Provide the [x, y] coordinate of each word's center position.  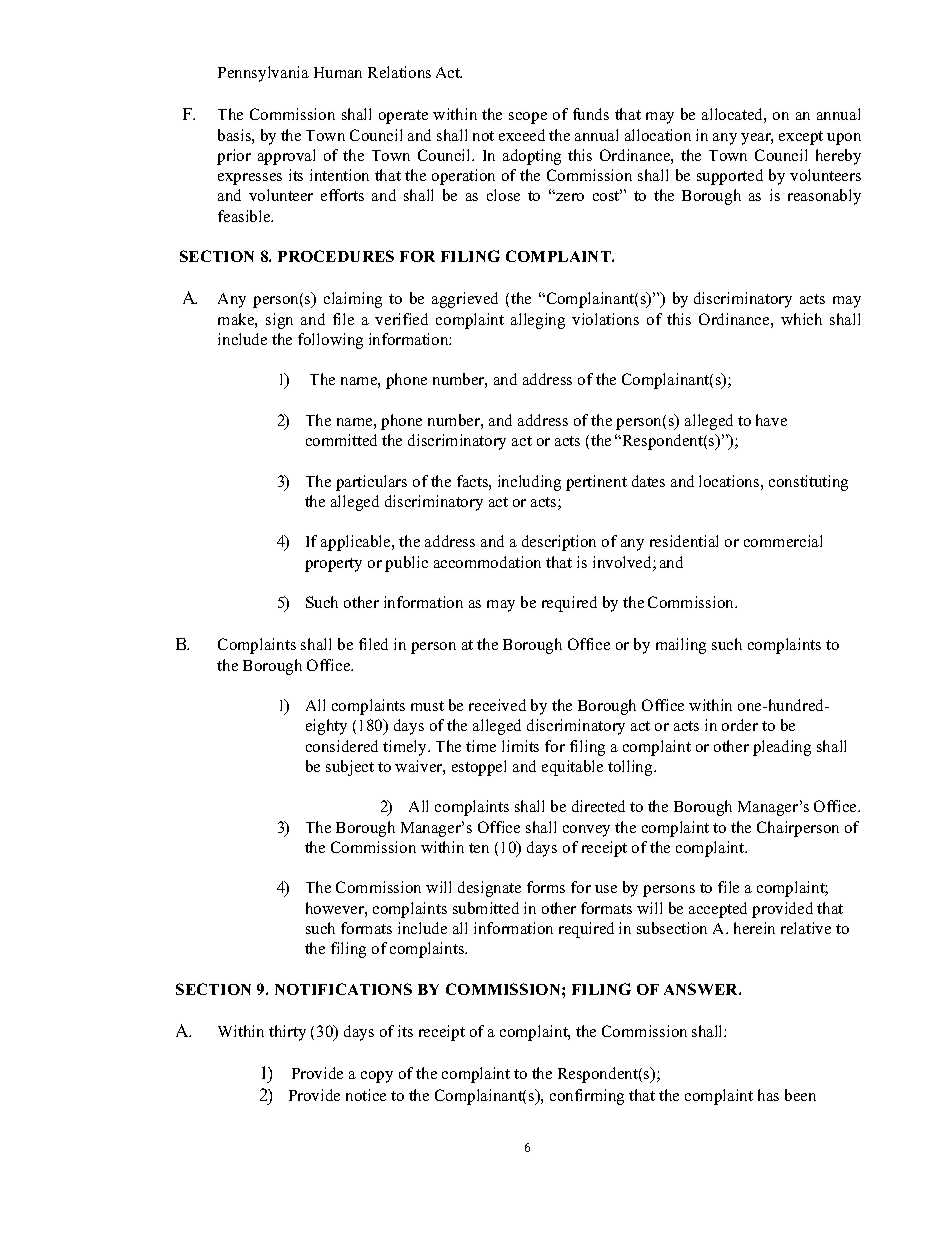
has [768, 1095]
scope [528, 118]
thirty [287, 1033]
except [801, 138]
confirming [587, 1097]
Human [338, 72]
